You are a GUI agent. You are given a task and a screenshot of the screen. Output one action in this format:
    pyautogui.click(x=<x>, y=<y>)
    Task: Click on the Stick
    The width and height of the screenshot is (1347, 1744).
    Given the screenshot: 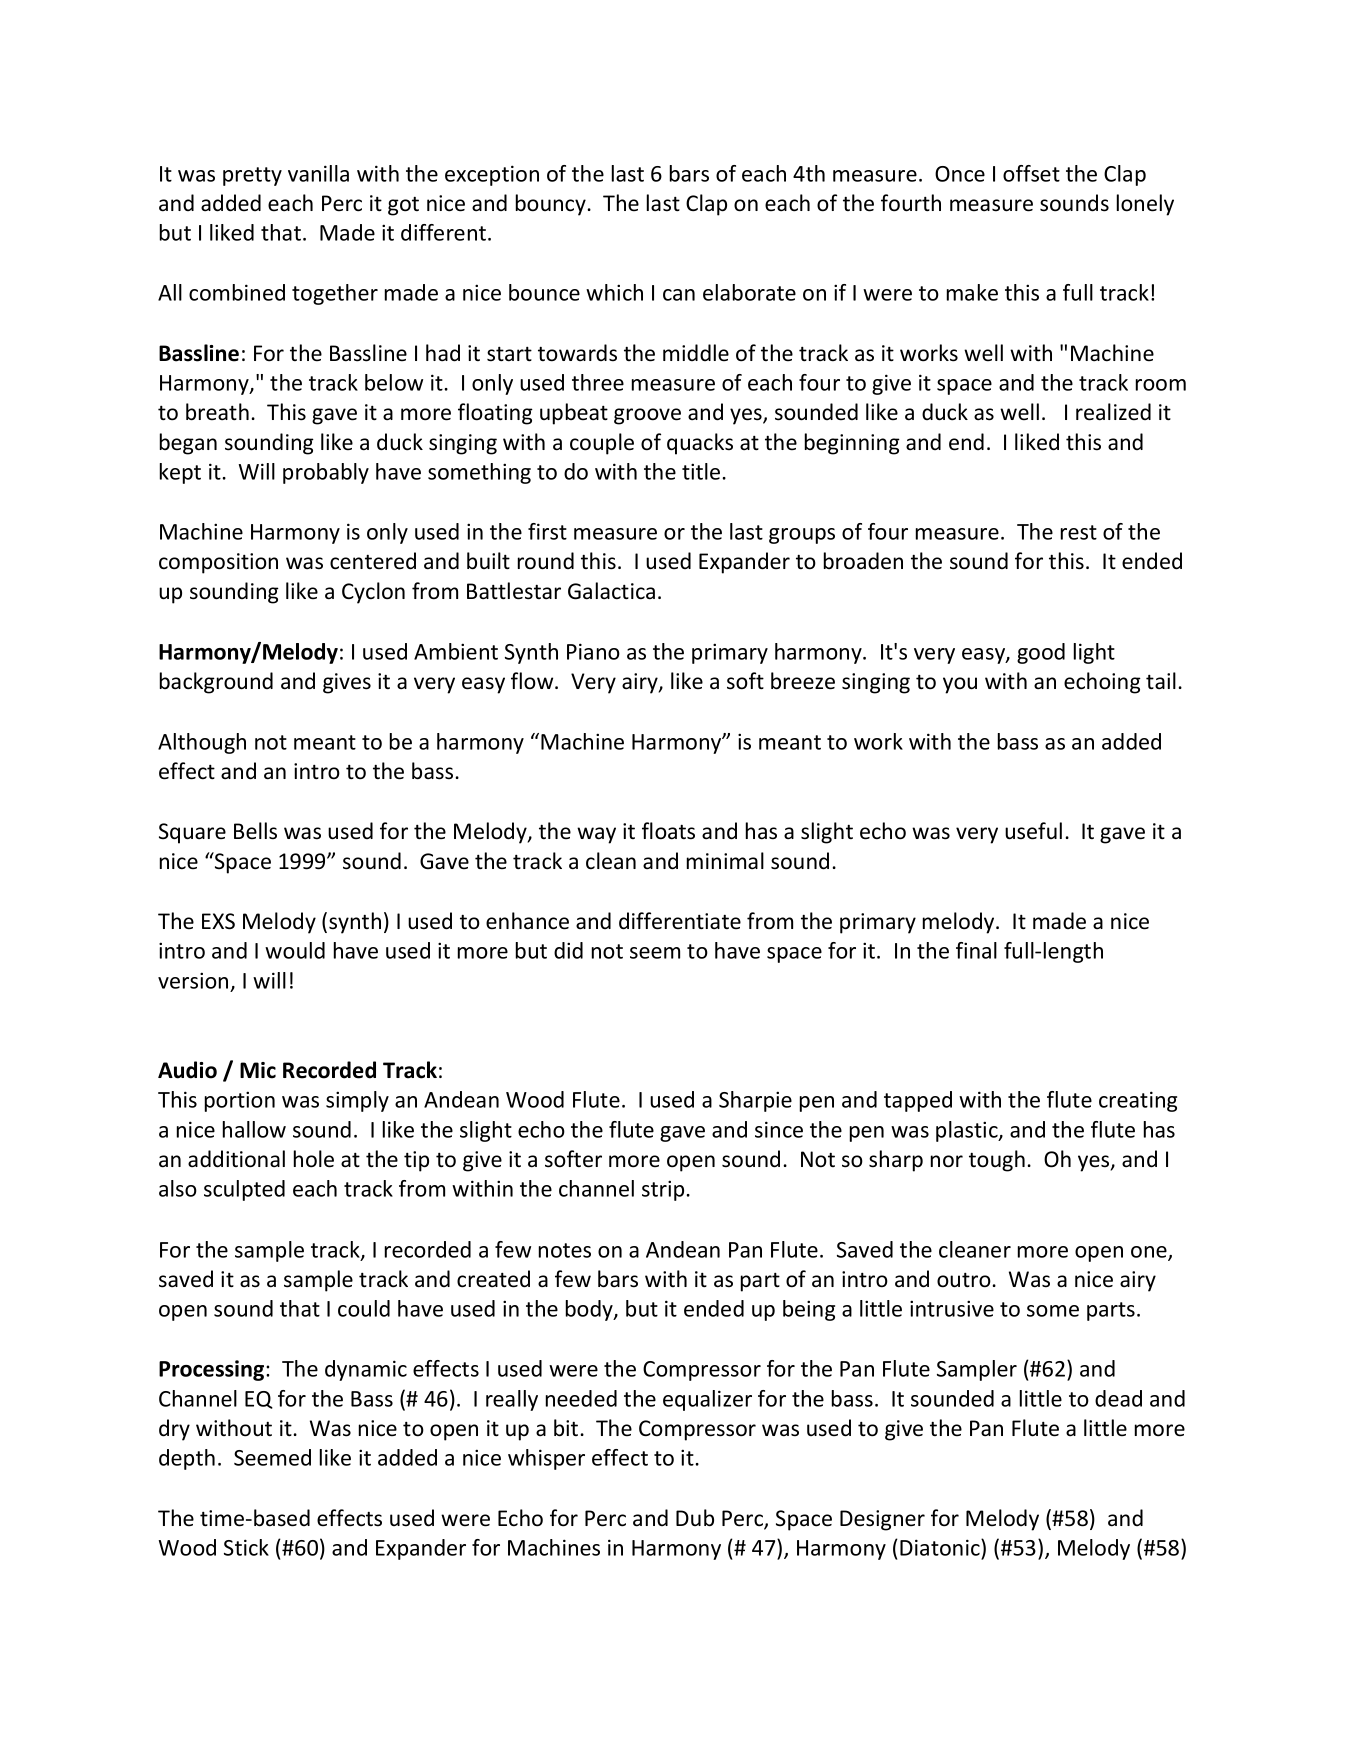 What is the action you would take?
    pyautogui.click(x=246, y=1547)
